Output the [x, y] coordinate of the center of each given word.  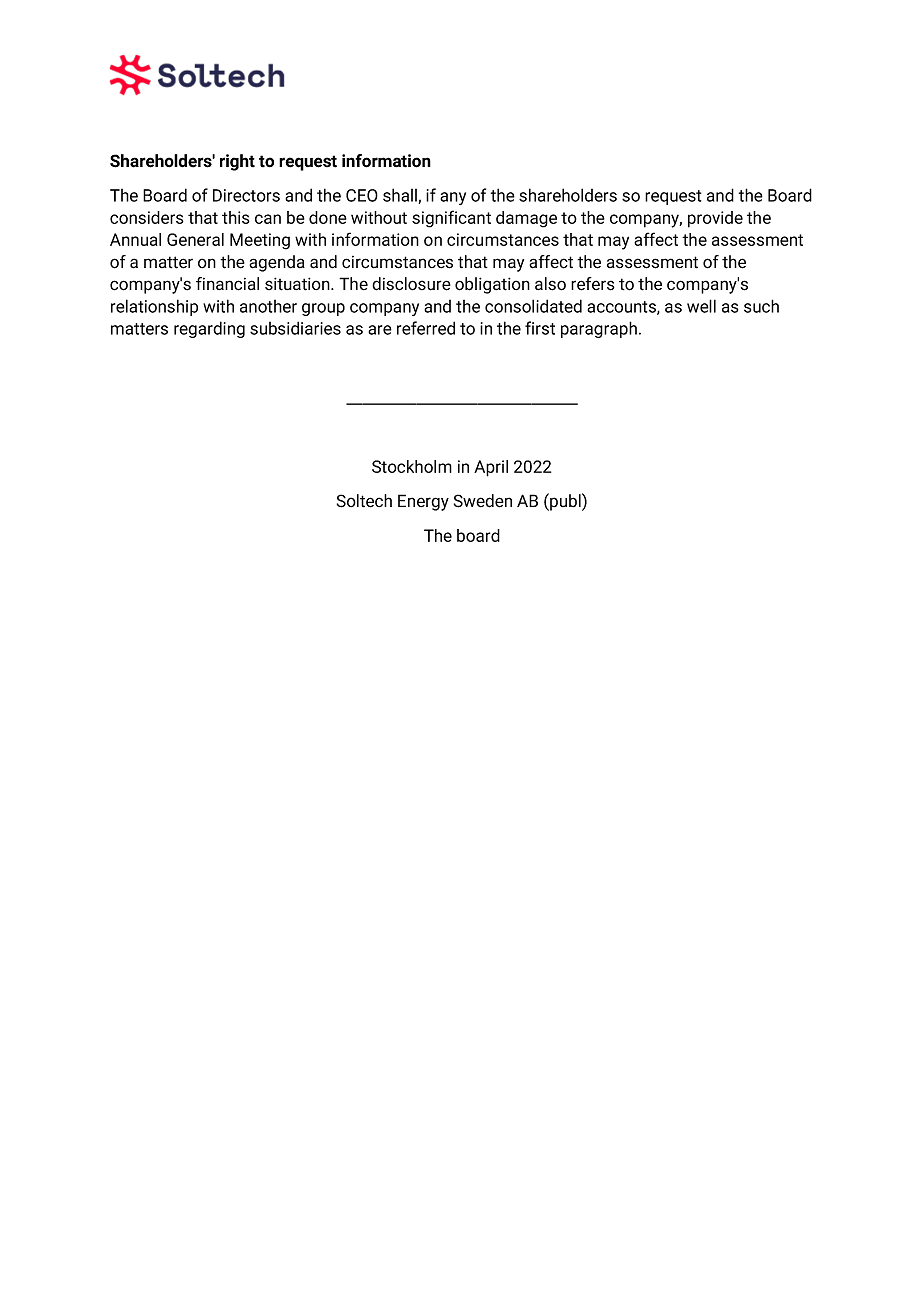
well [701, 306]
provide [715, 219]
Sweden [483, 501]
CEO [362, 195]
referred [426, 328]
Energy [423, 502]
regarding [209, 329]
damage [526, 219]
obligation [492, 285]
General [195, 239]
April [491, 468]
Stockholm [412, 466]
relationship [154, 307]
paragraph [599, 329]
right [237, 162]
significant [451, 219]
